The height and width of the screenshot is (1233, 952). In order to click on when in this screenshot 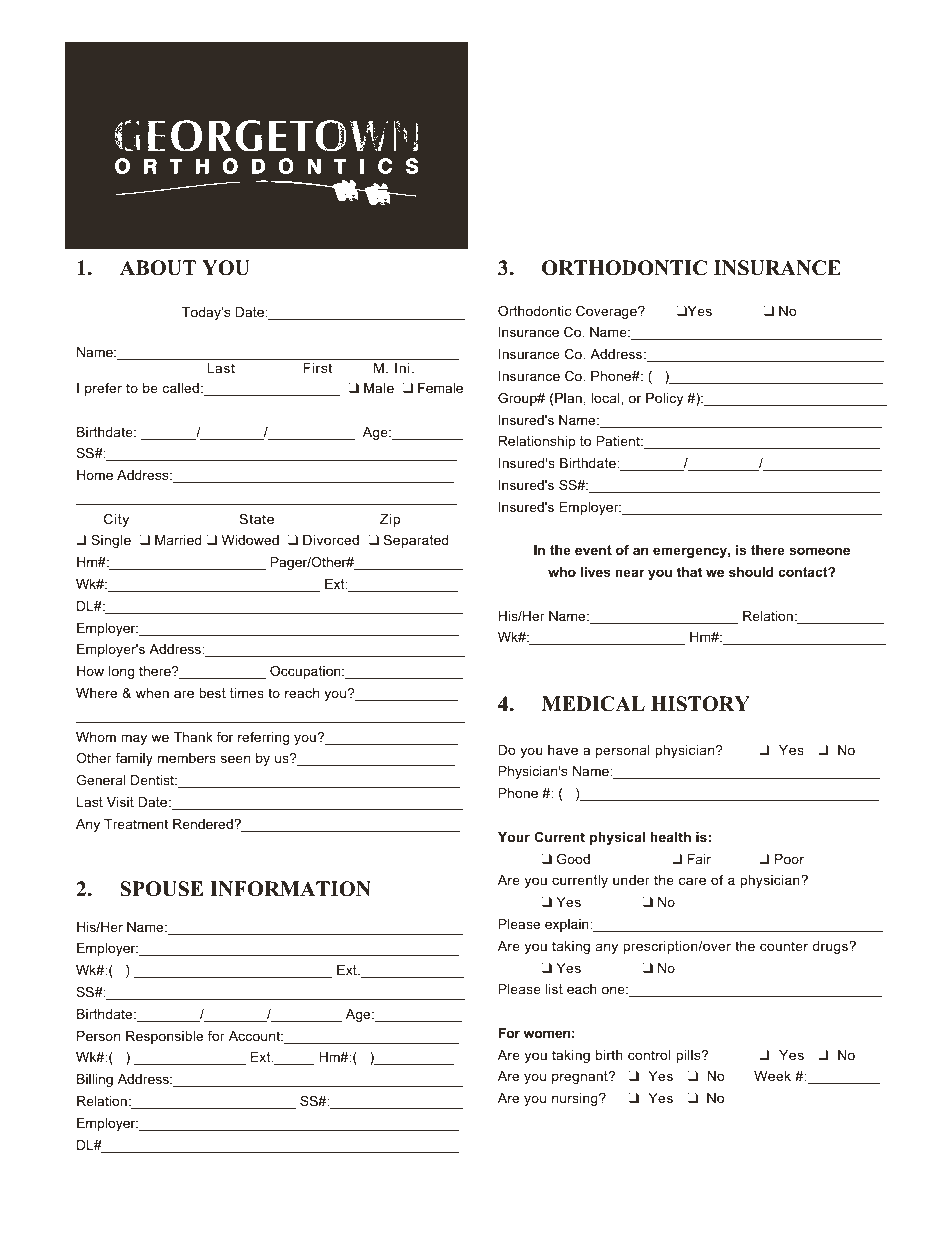, I will do `click(152, 693)`.
